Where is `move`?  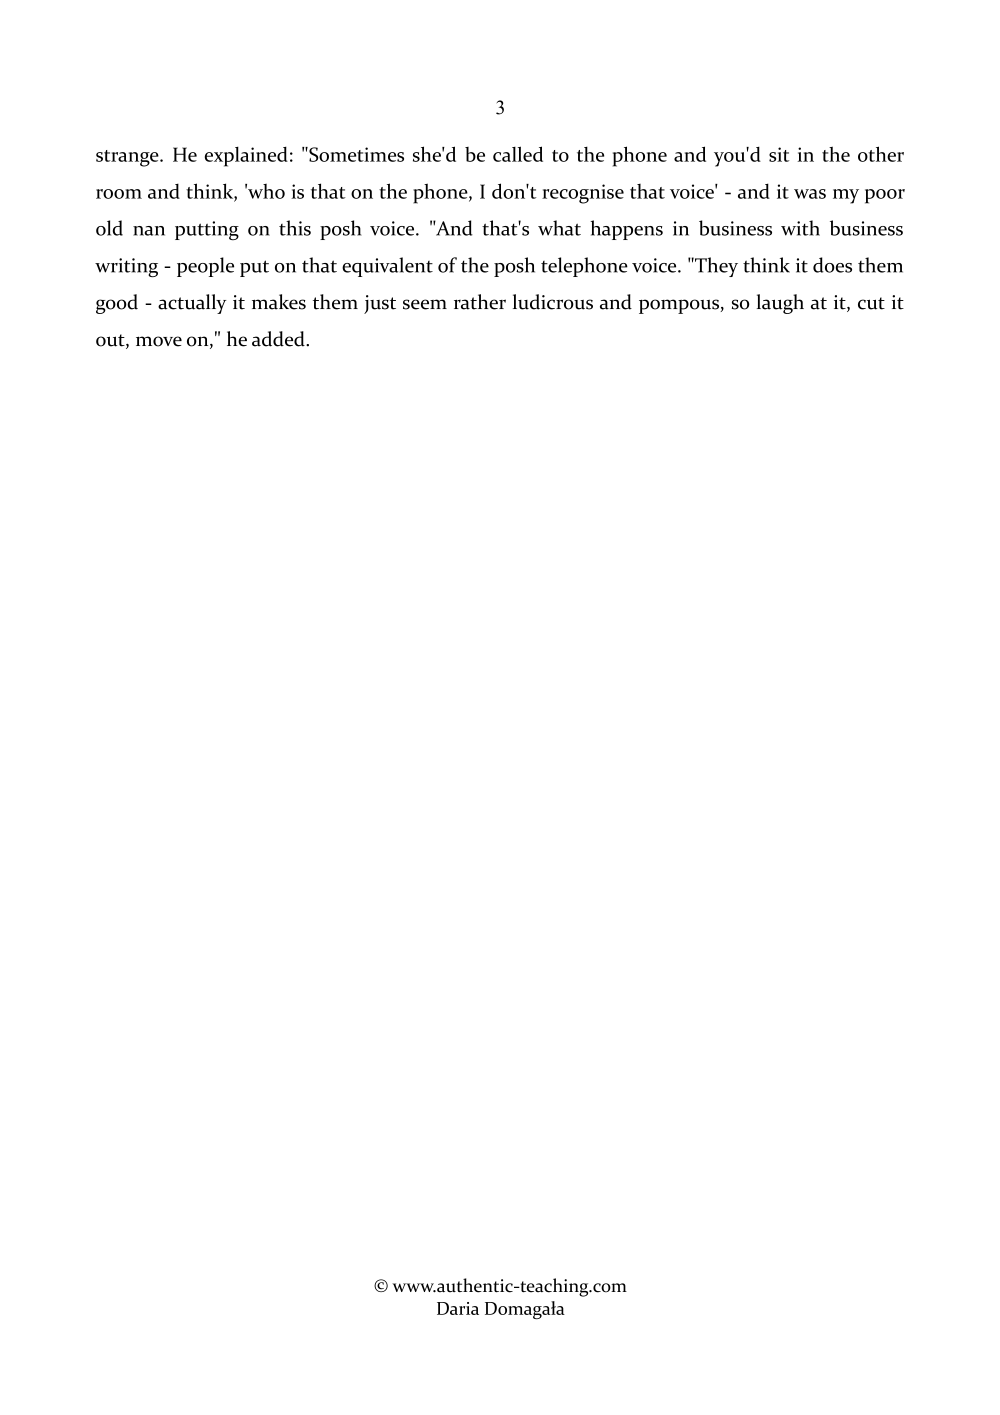
move is located at coordinates (159, 341).
